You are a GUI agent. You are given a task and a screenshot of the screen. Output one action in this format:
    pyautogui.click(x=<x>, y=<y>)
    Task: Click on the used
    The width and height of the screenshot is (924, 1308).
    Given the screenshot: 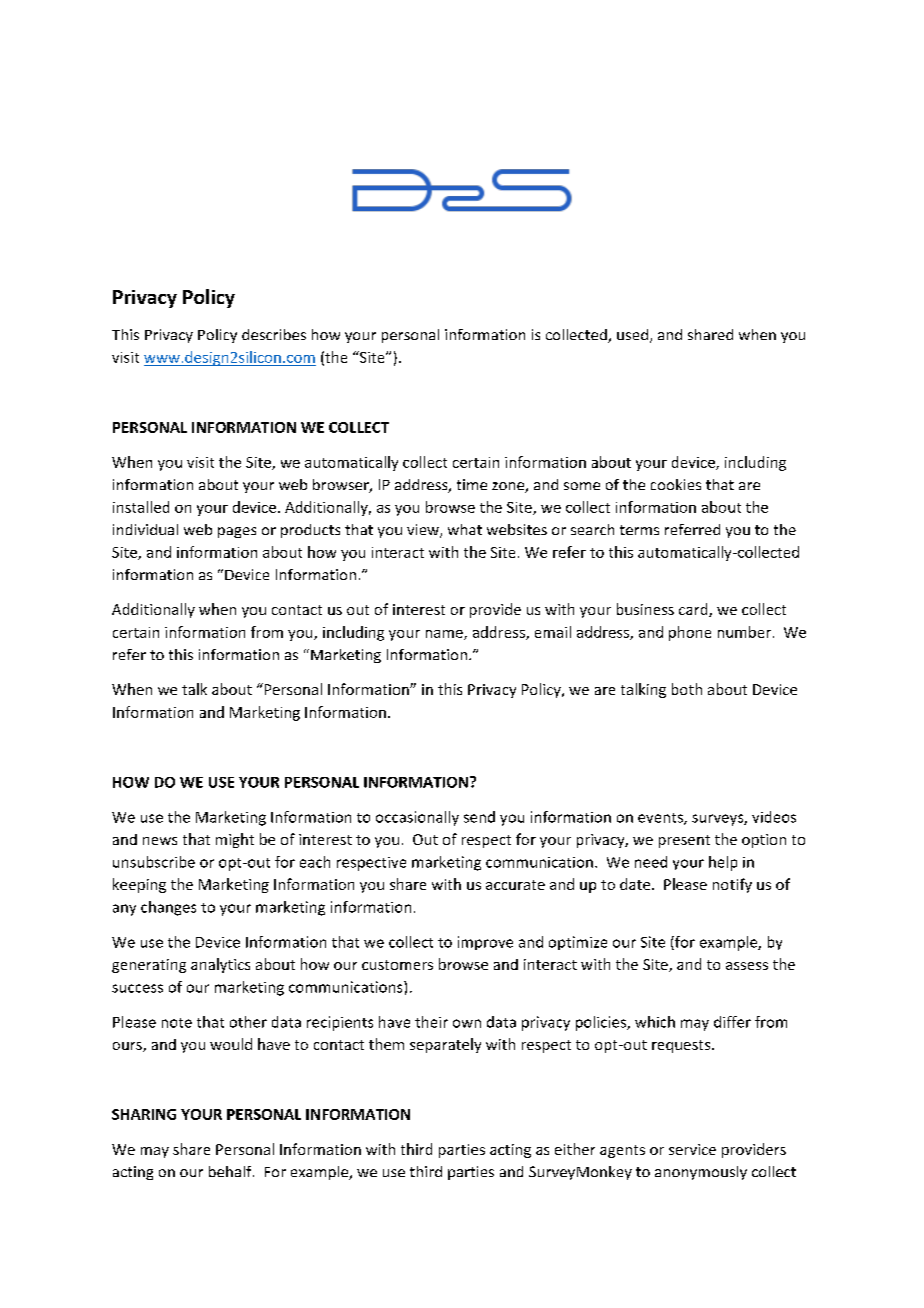 What is the action you would take?
    pyautogui.click(x=632, y=334)
